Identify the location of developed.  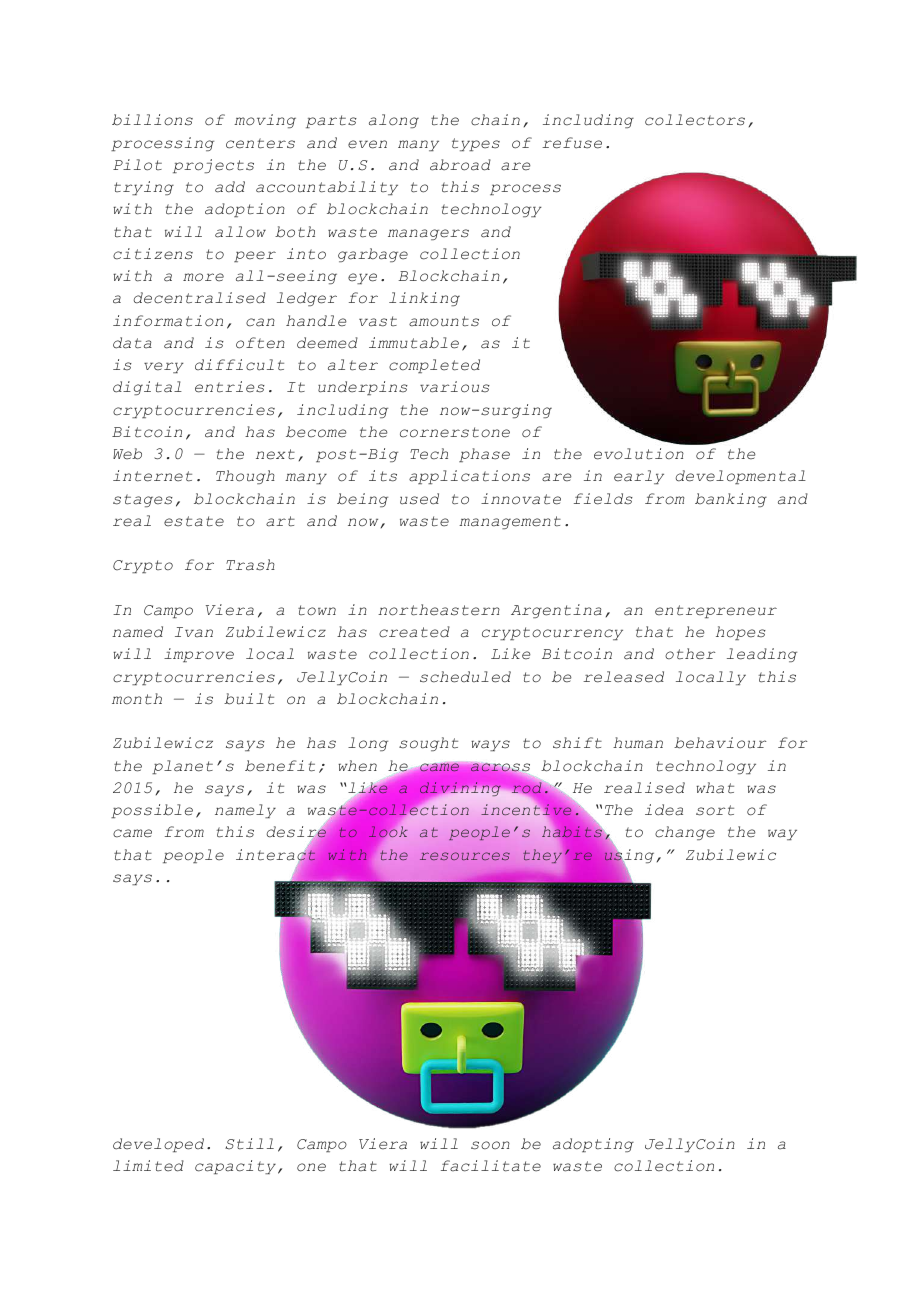
(158, 1145).
